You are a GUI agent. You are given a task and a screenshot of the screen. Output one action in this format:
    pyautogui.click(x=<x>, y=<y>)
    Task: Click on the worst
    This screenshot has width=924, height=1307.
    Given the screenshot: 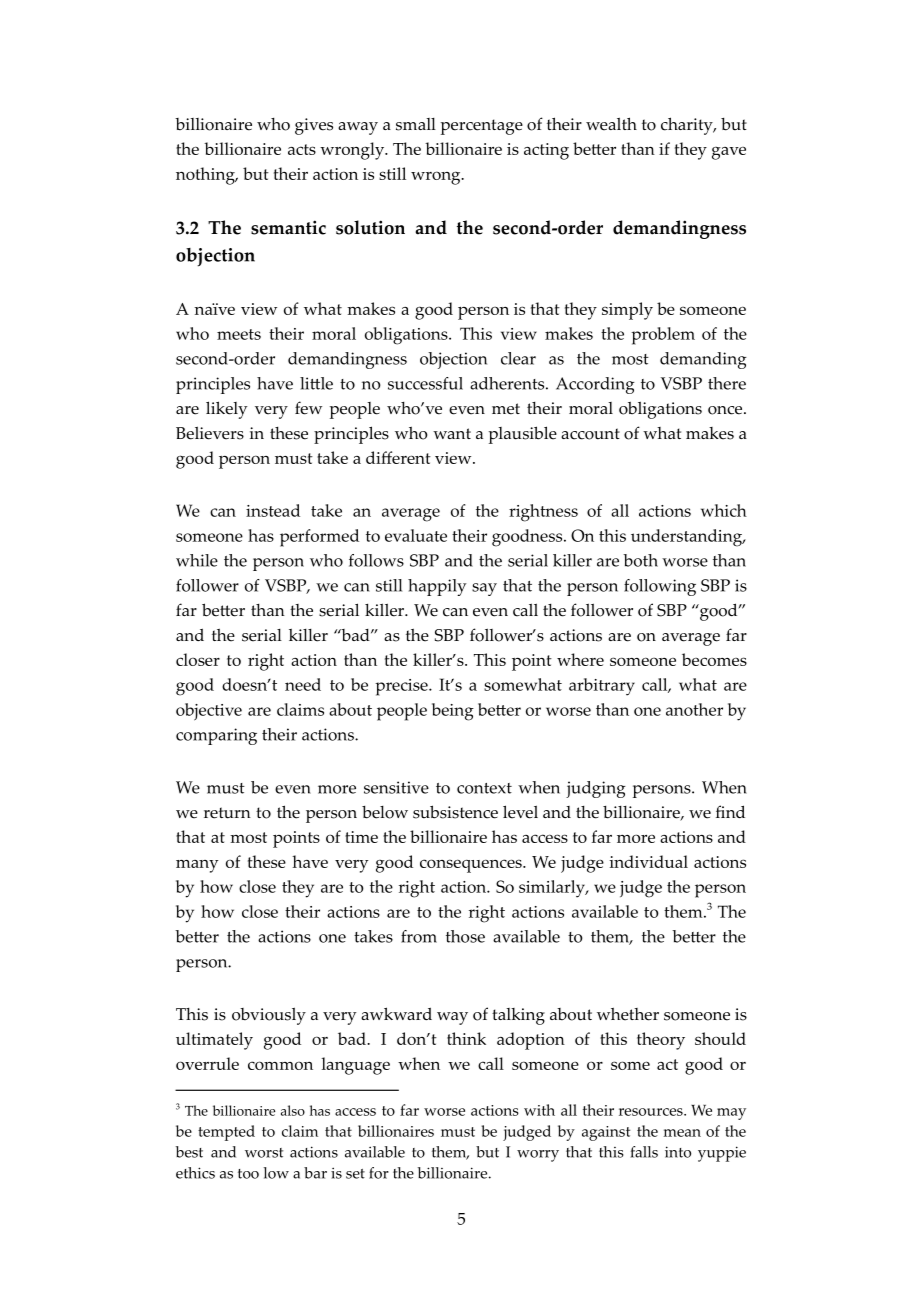 What is the action you would take?
    pyautogui.click(x=264, y=1153)
